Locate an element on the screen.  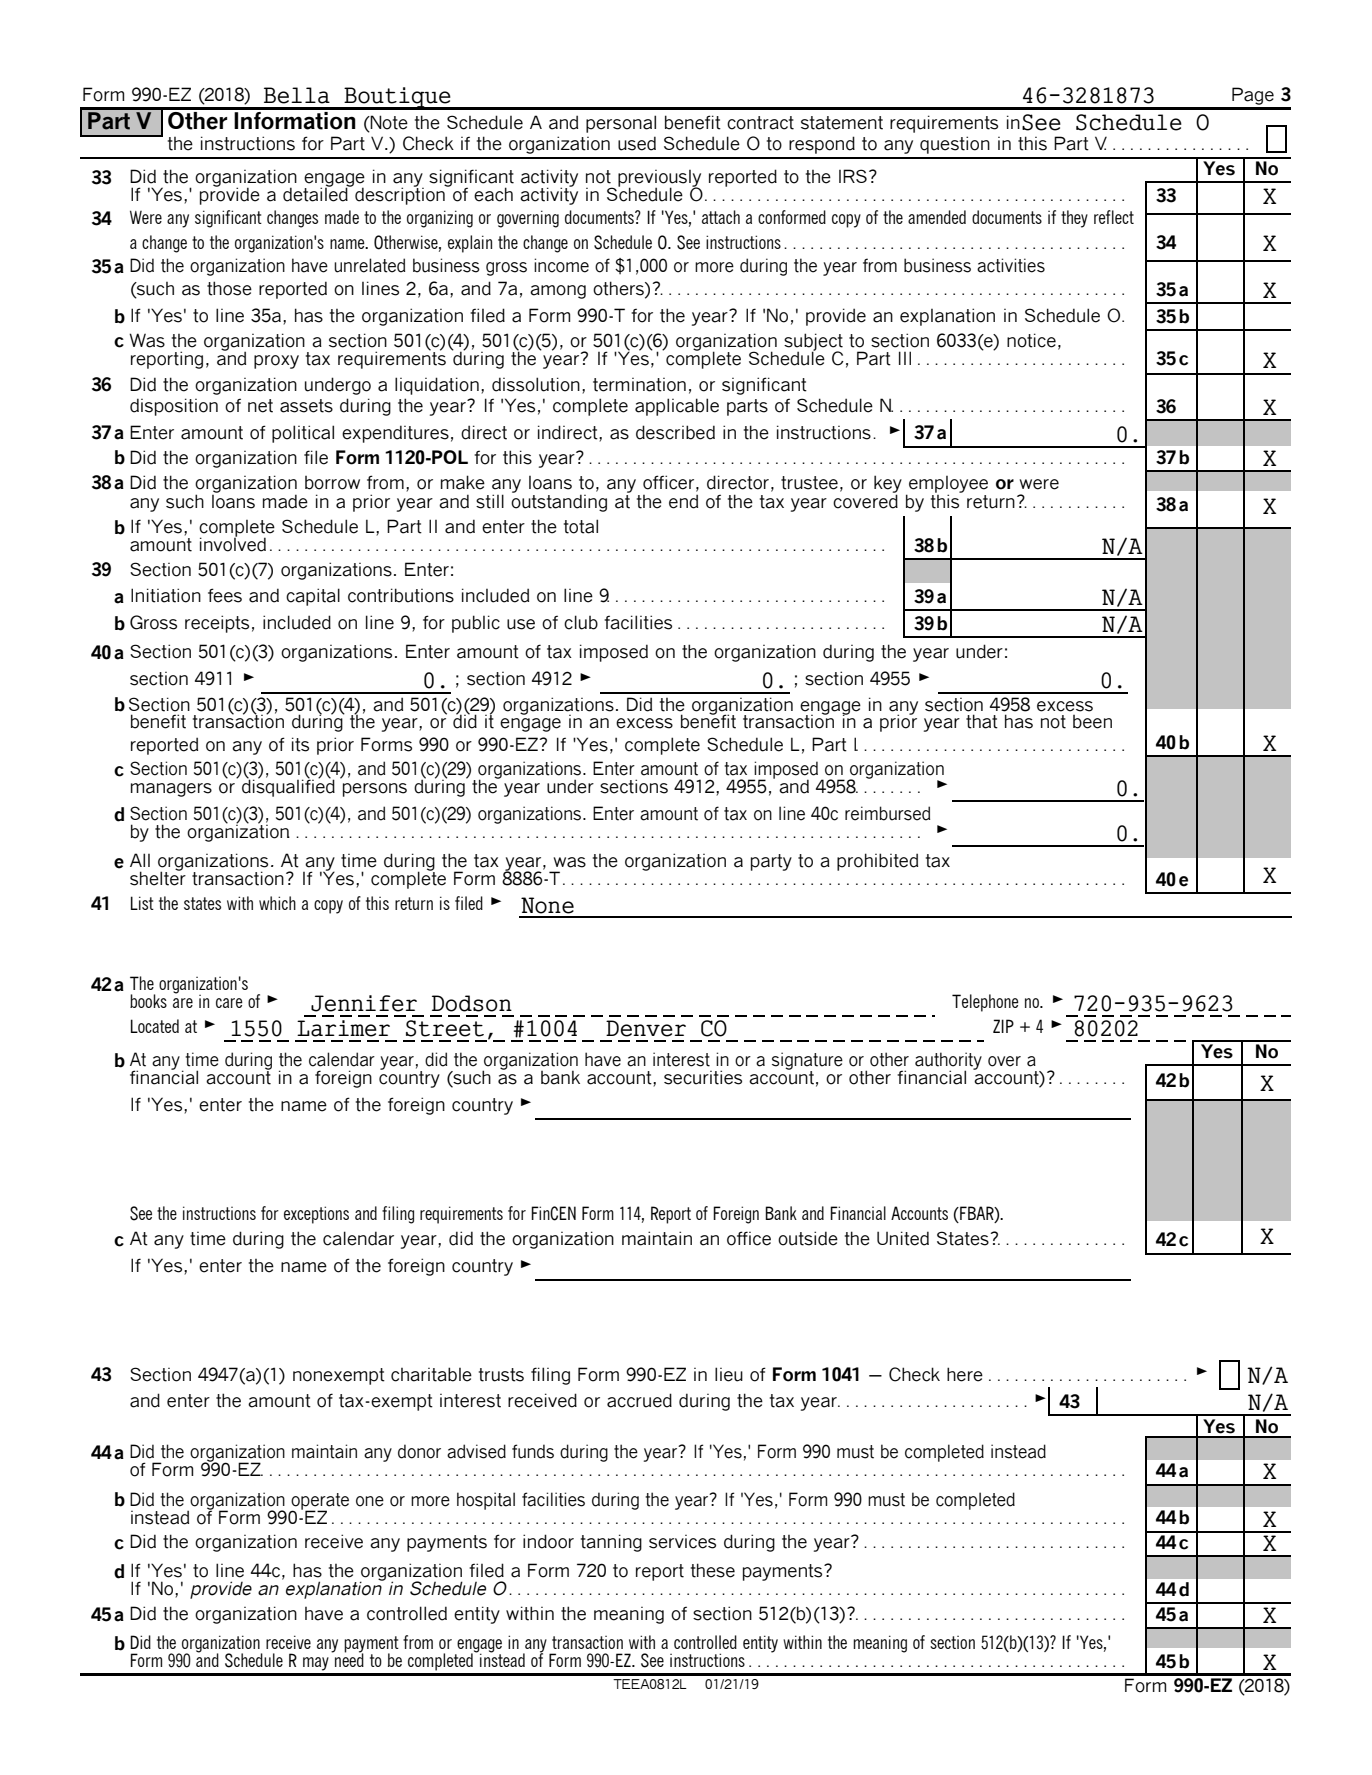
Bella is located at coordinates (297, 95).
